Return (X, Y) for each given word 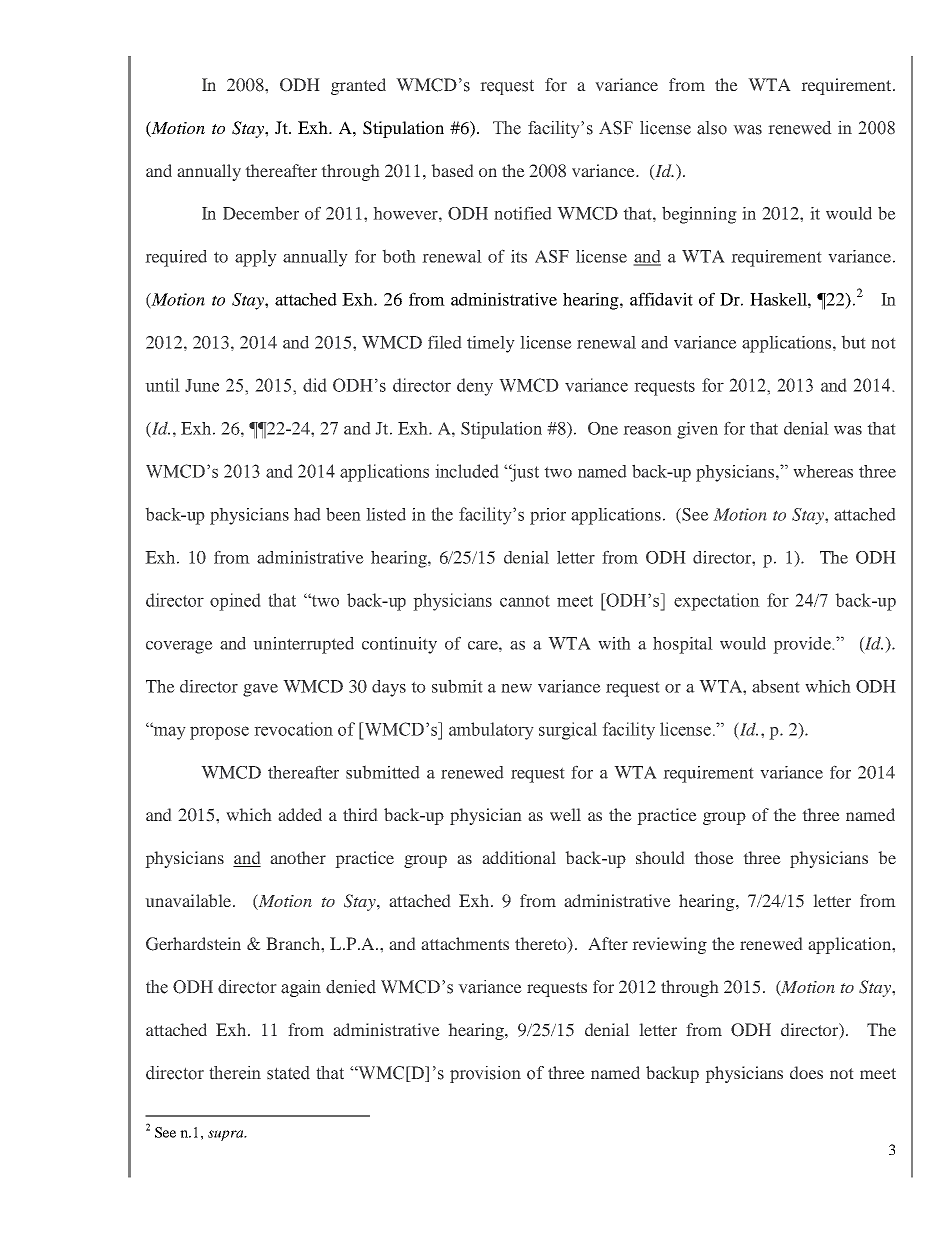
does (806, 1072)
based (452, 170)
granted (358, 86)
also (712, 128)
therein (235, 1073)
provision (485, 1074)
